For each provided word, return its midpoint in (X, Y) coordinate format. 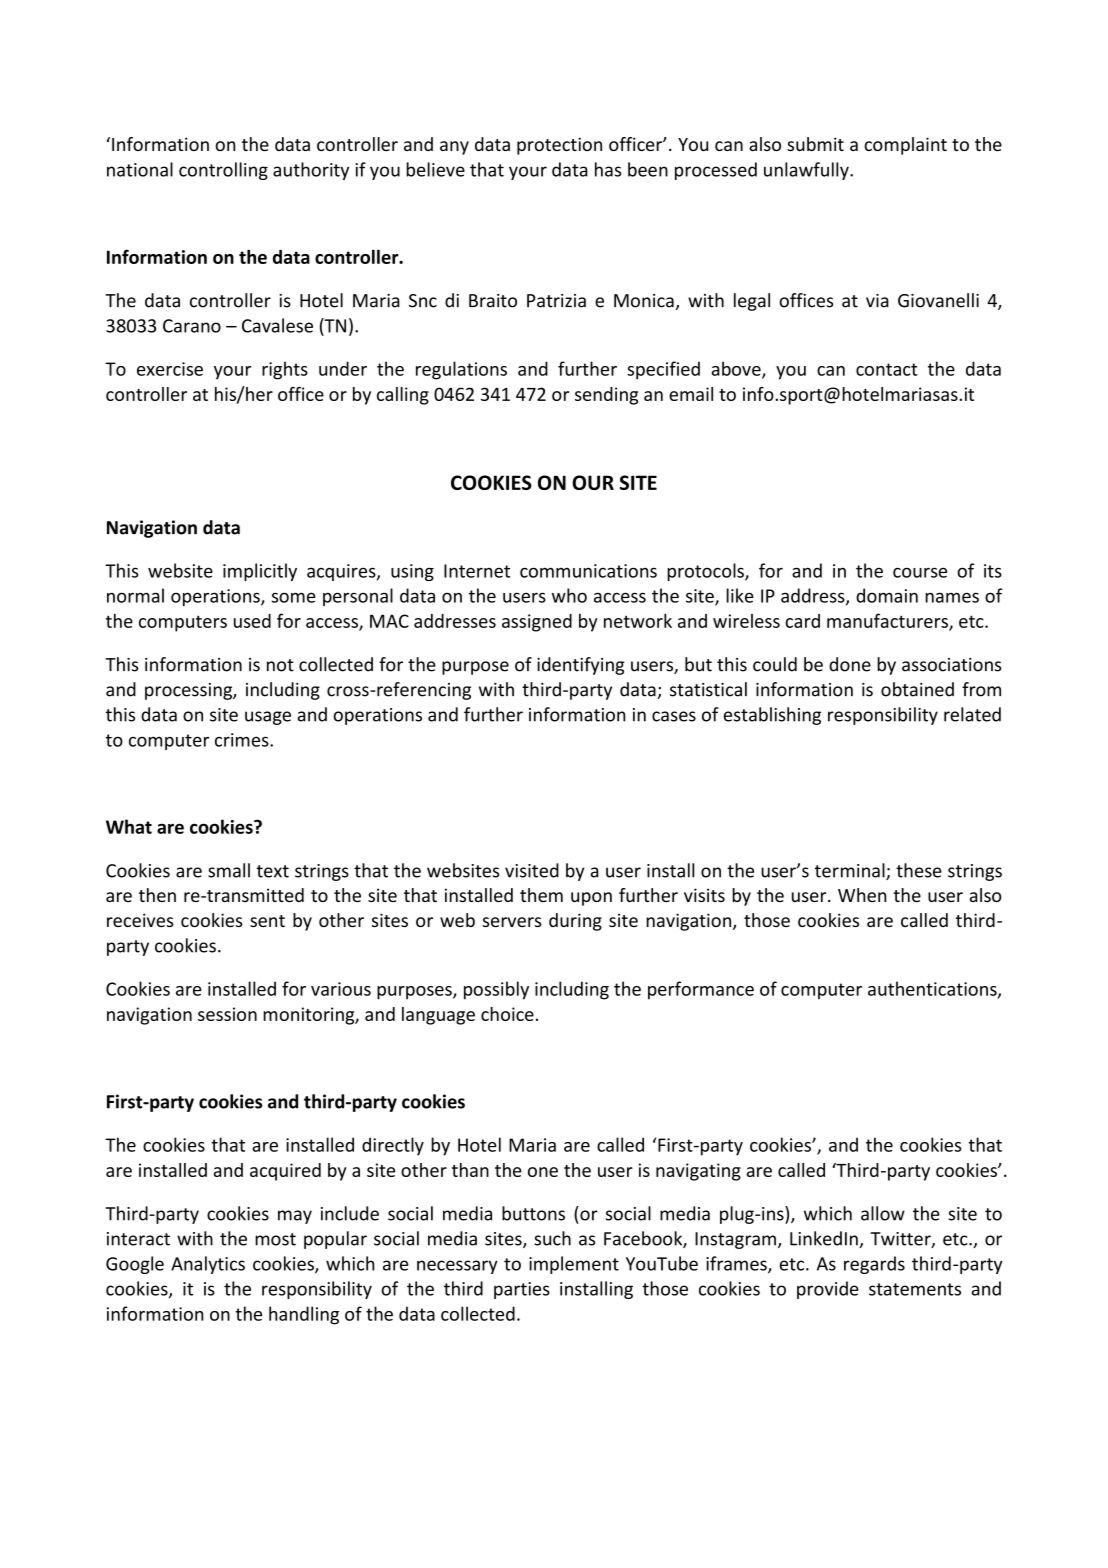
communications (588, 571)
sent (267, 921)
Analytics (208, 1265)
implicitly (260, 572)
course (920, 572)
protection (559, 146)
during (575, 922)
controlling (223, 171)
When (862, 895)
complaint (905, 146)
